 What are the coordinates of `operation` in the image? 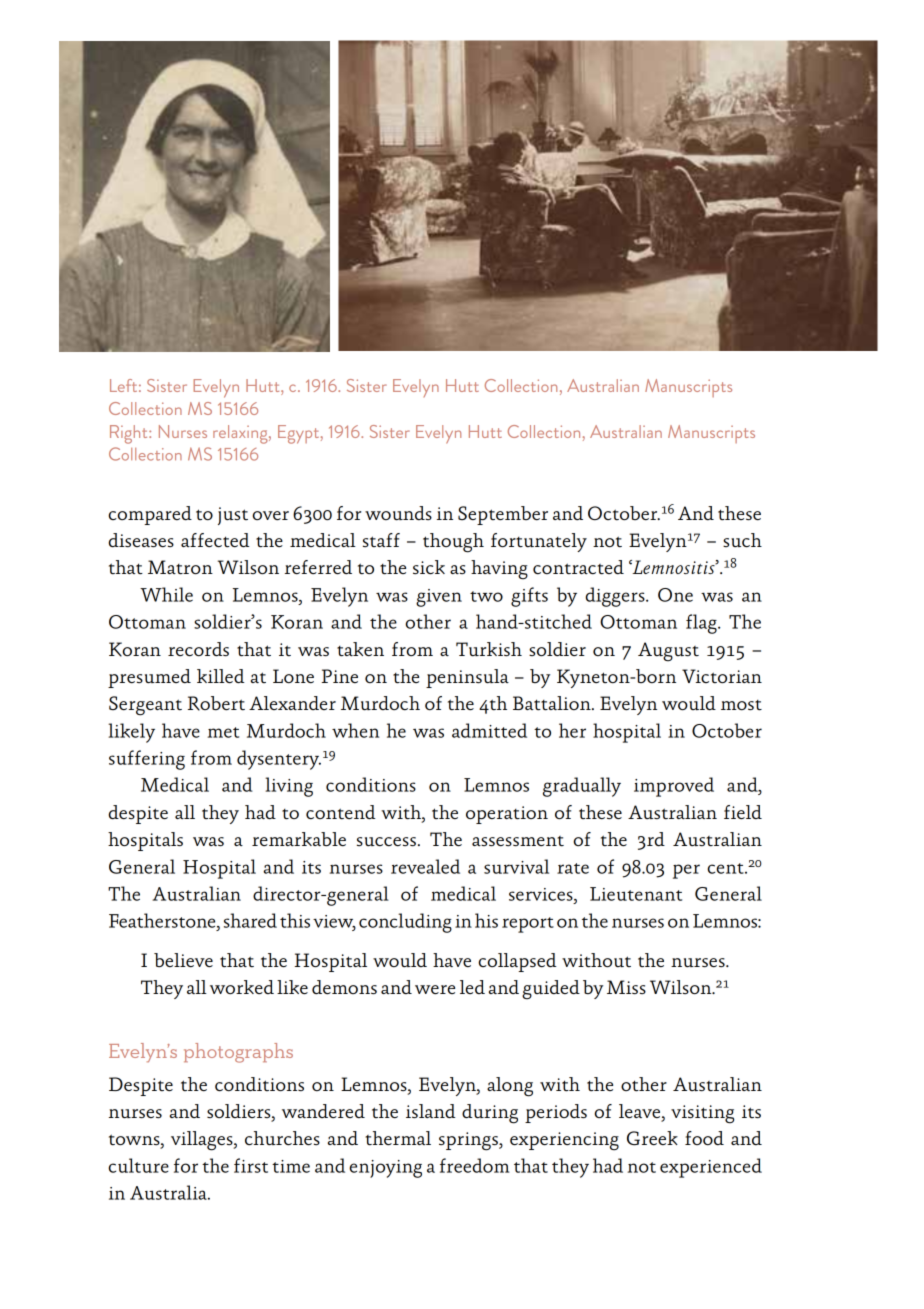 It's located at (507, 815).
